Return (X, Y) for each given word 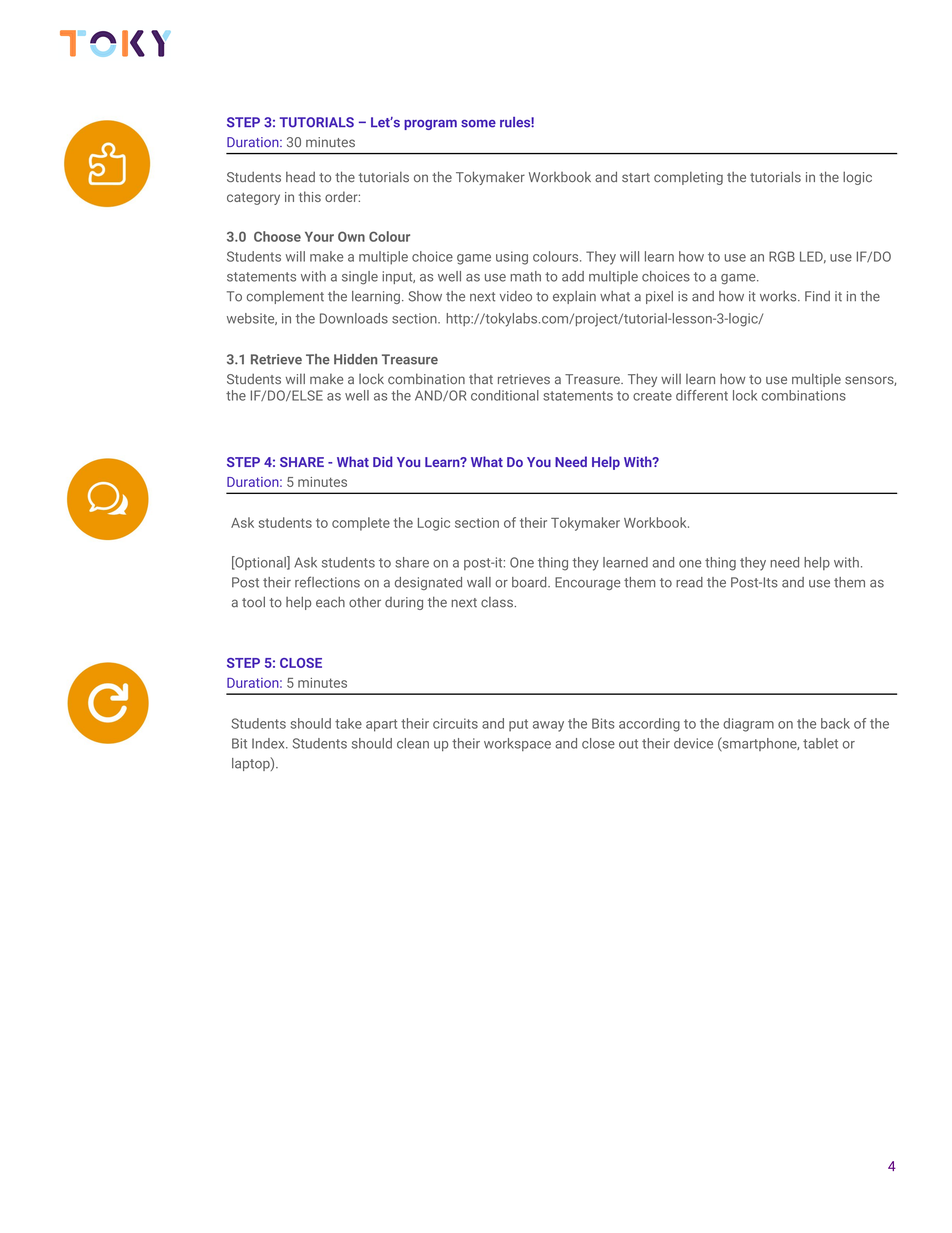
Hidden (355, 359)
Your (319, 237)
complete (361, 524)
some (478, 124)
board (529, 582)
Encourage (587, 583)
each (330, 602)
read (689, 582)
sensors (870, 381)
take (348, 723)
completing (688, 178)
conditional (505, 395)
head (300, 176)
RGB (782, 256)
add (573, 276)
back (835, 723)
